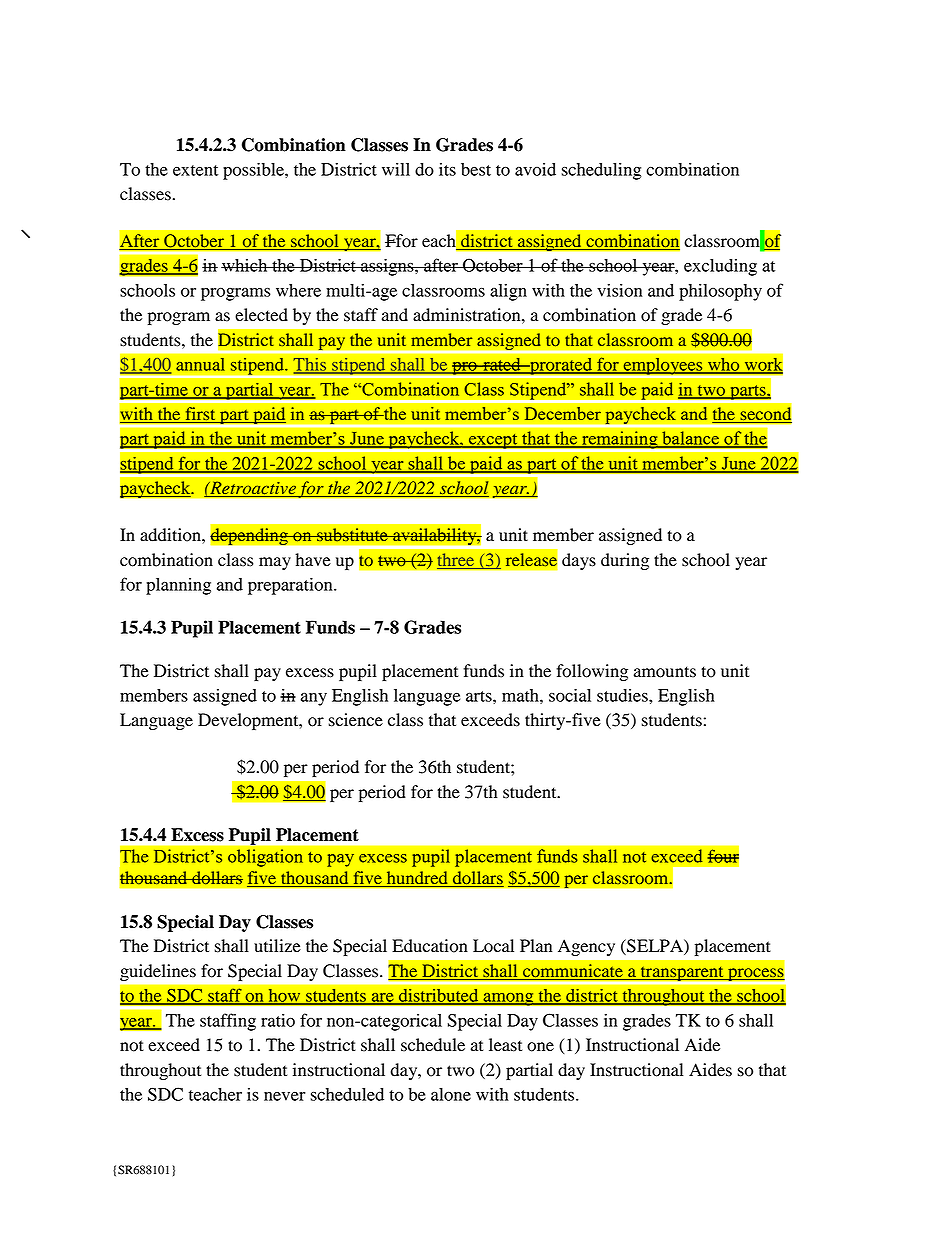 The image size is (952, 1233). I want to click on its, so click(447, 169).
